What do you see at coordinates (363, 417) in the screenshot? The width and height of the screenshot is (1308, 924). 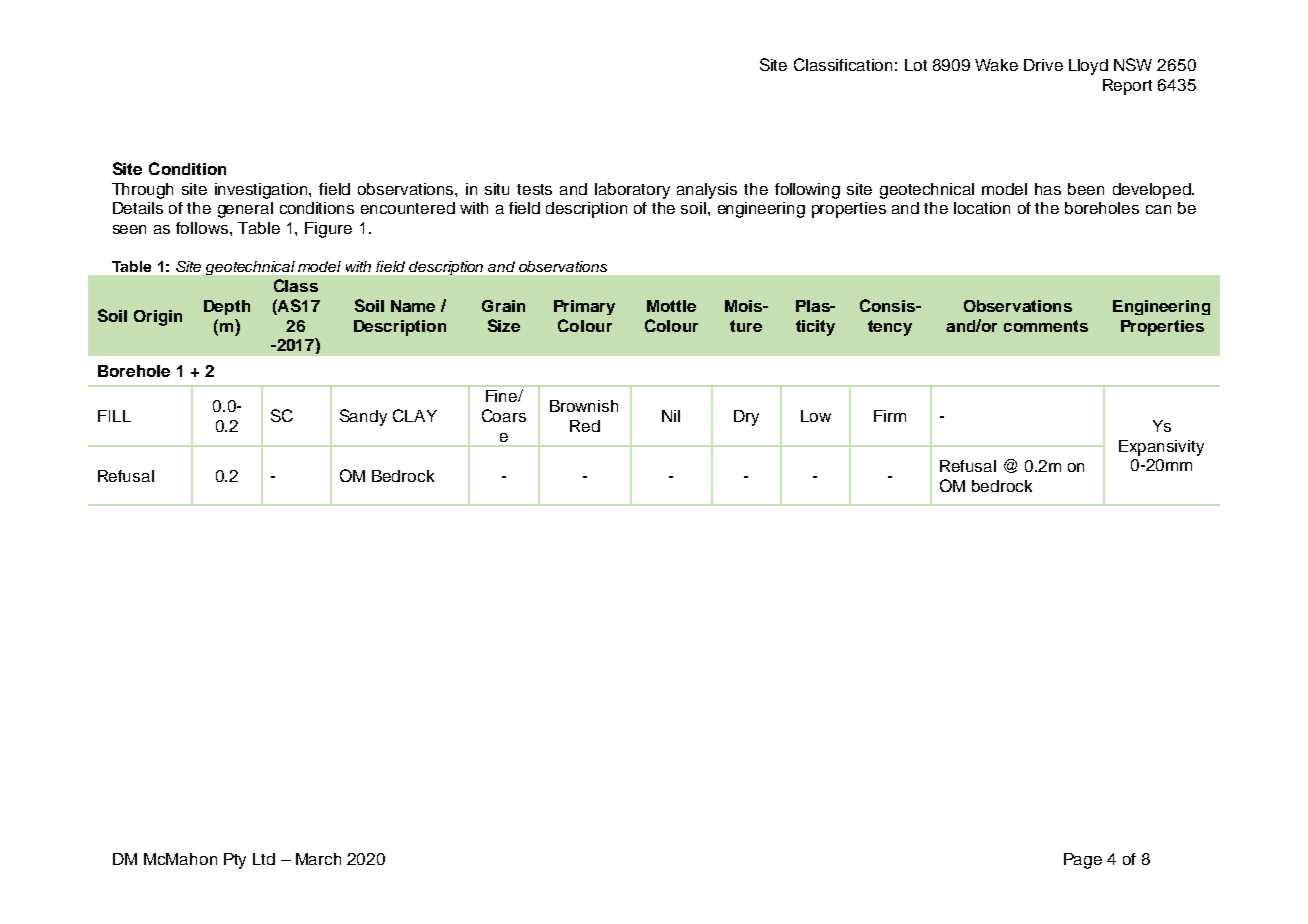 I see `Sandy` at bounding box center [363, 417].
